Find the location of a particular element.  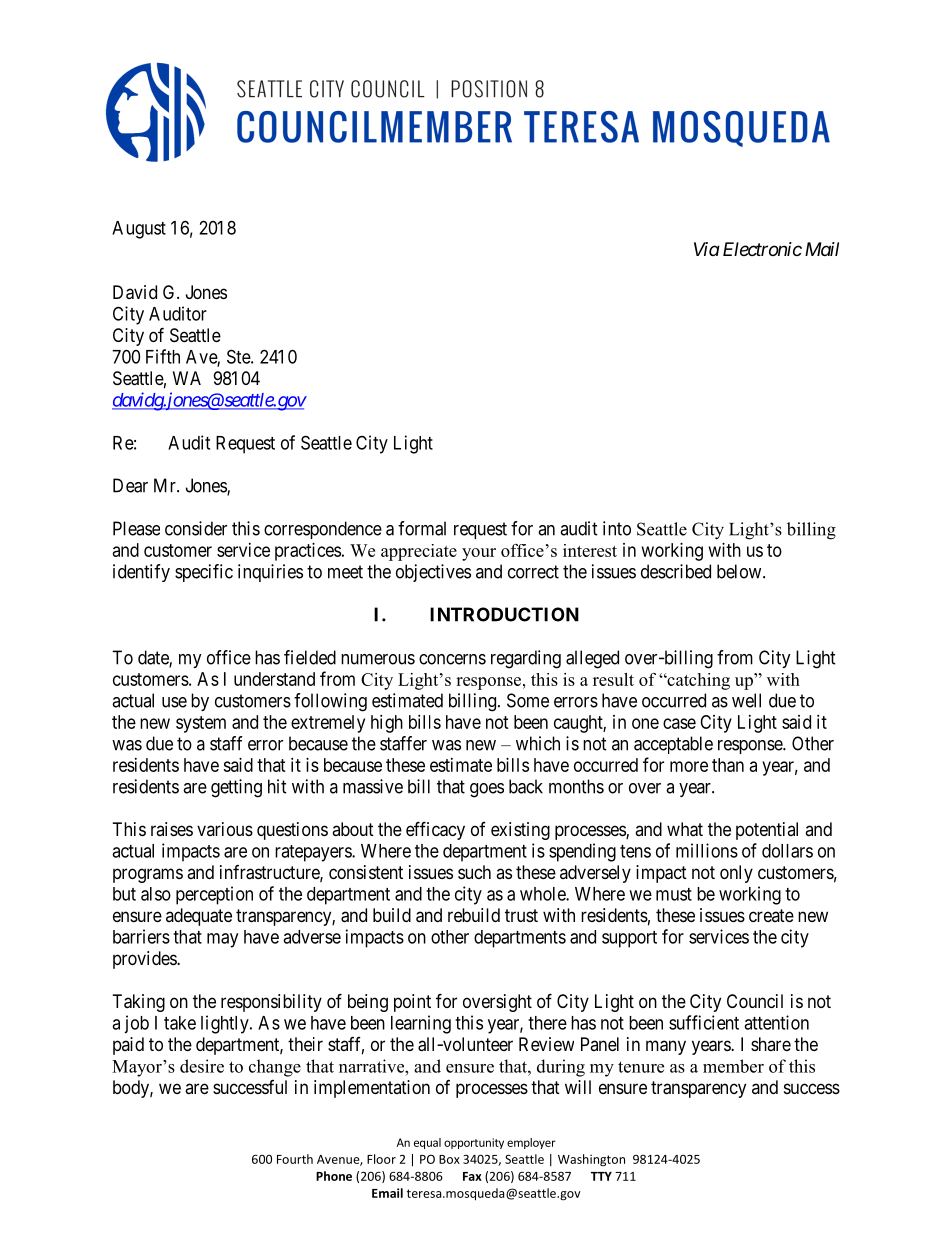

adequate is located at coordinates (199, 917).
